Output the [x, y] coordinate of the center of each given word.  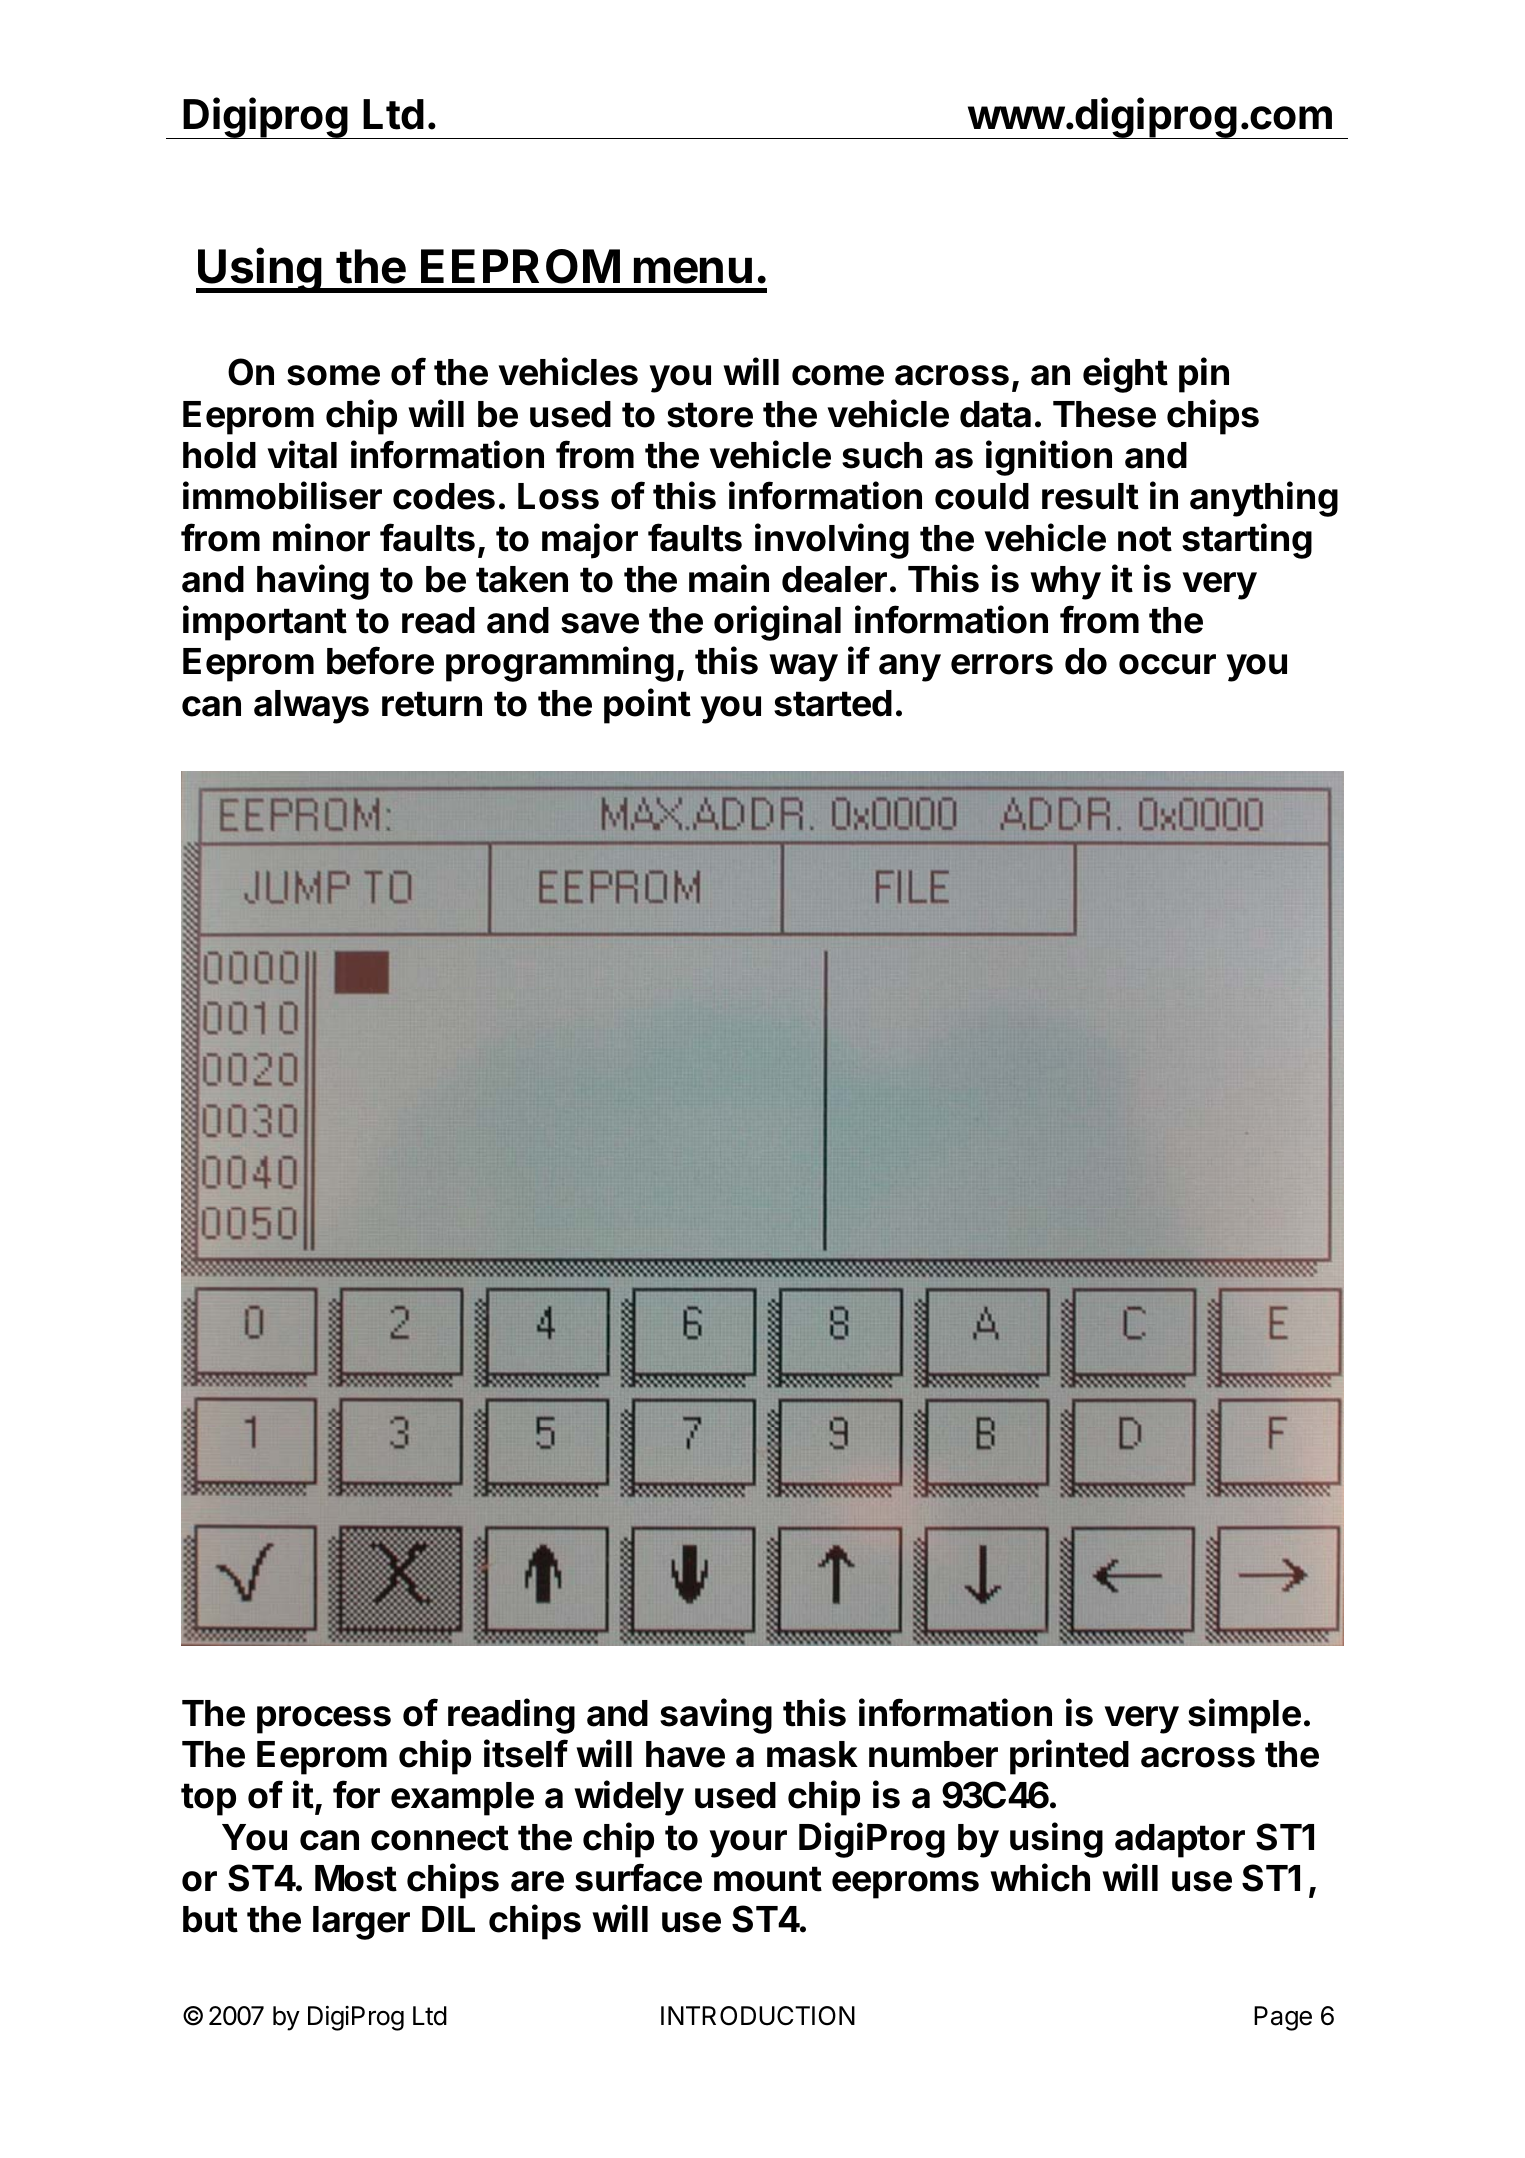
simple [1244, 1716]
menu [693, 270]
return [432, 704]
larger [361, 1923]
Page [1283, 2018]
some [333, 375]
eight [1125, 375]
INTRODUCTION [758, 2016]
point [647, 706]
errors [1002, 664]
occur [1167, 664]
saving [716, 1716]
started [833, 703]
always [311, 707]
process [324, 1720]
